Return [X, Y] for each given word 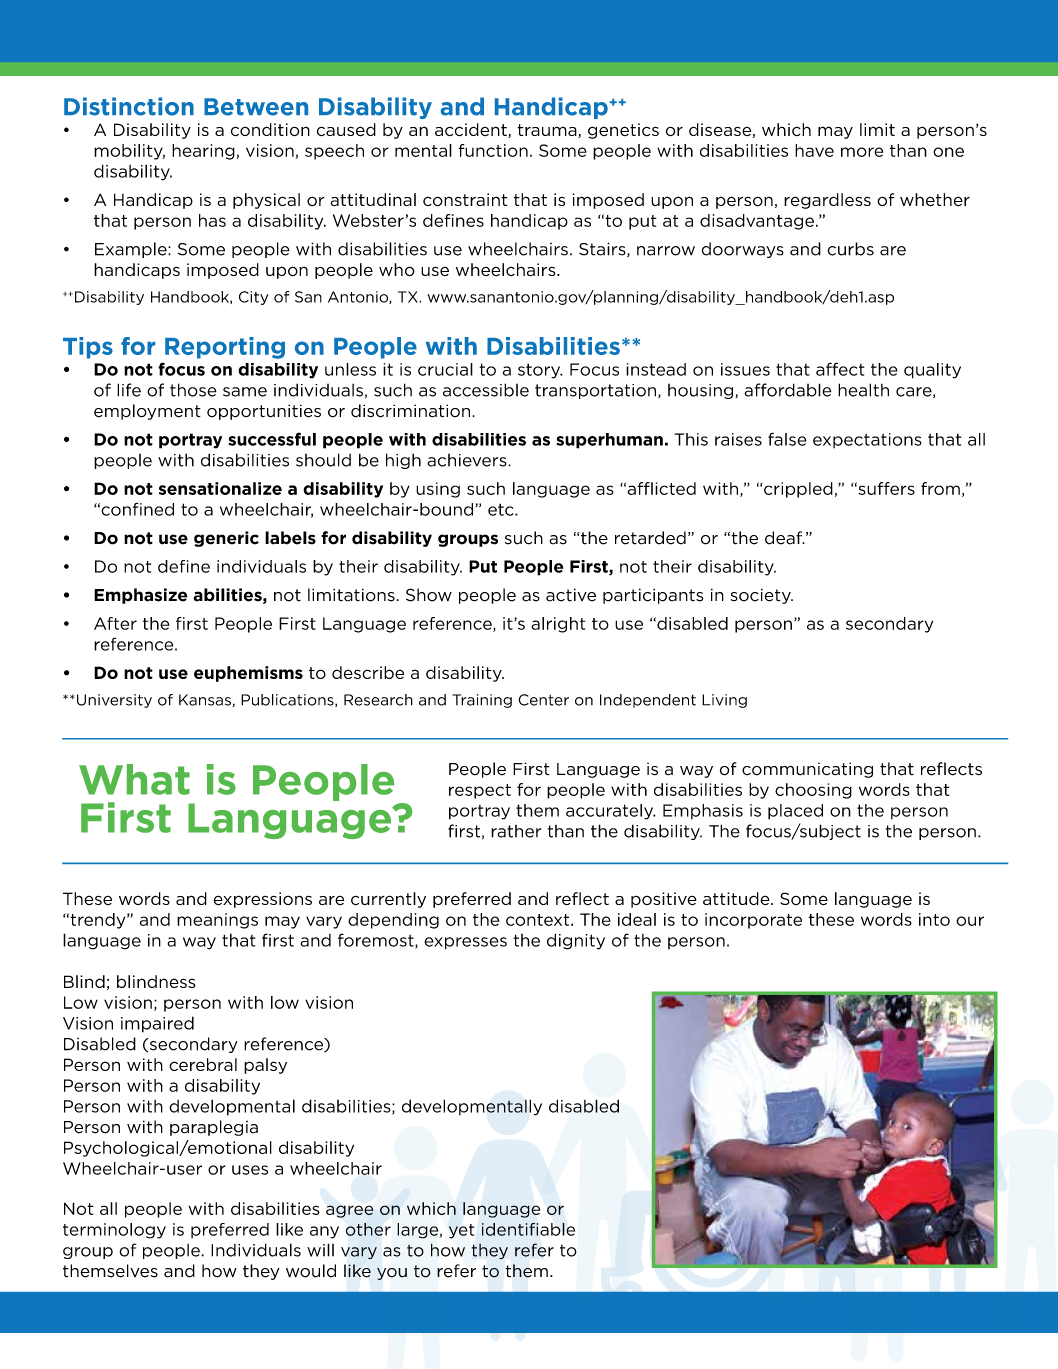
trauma [548, 131]
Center [543, 700]
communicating [807, 770]
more [862, 152]
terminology [114, 1231]
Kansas [206, 700]
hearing [203, 152]
